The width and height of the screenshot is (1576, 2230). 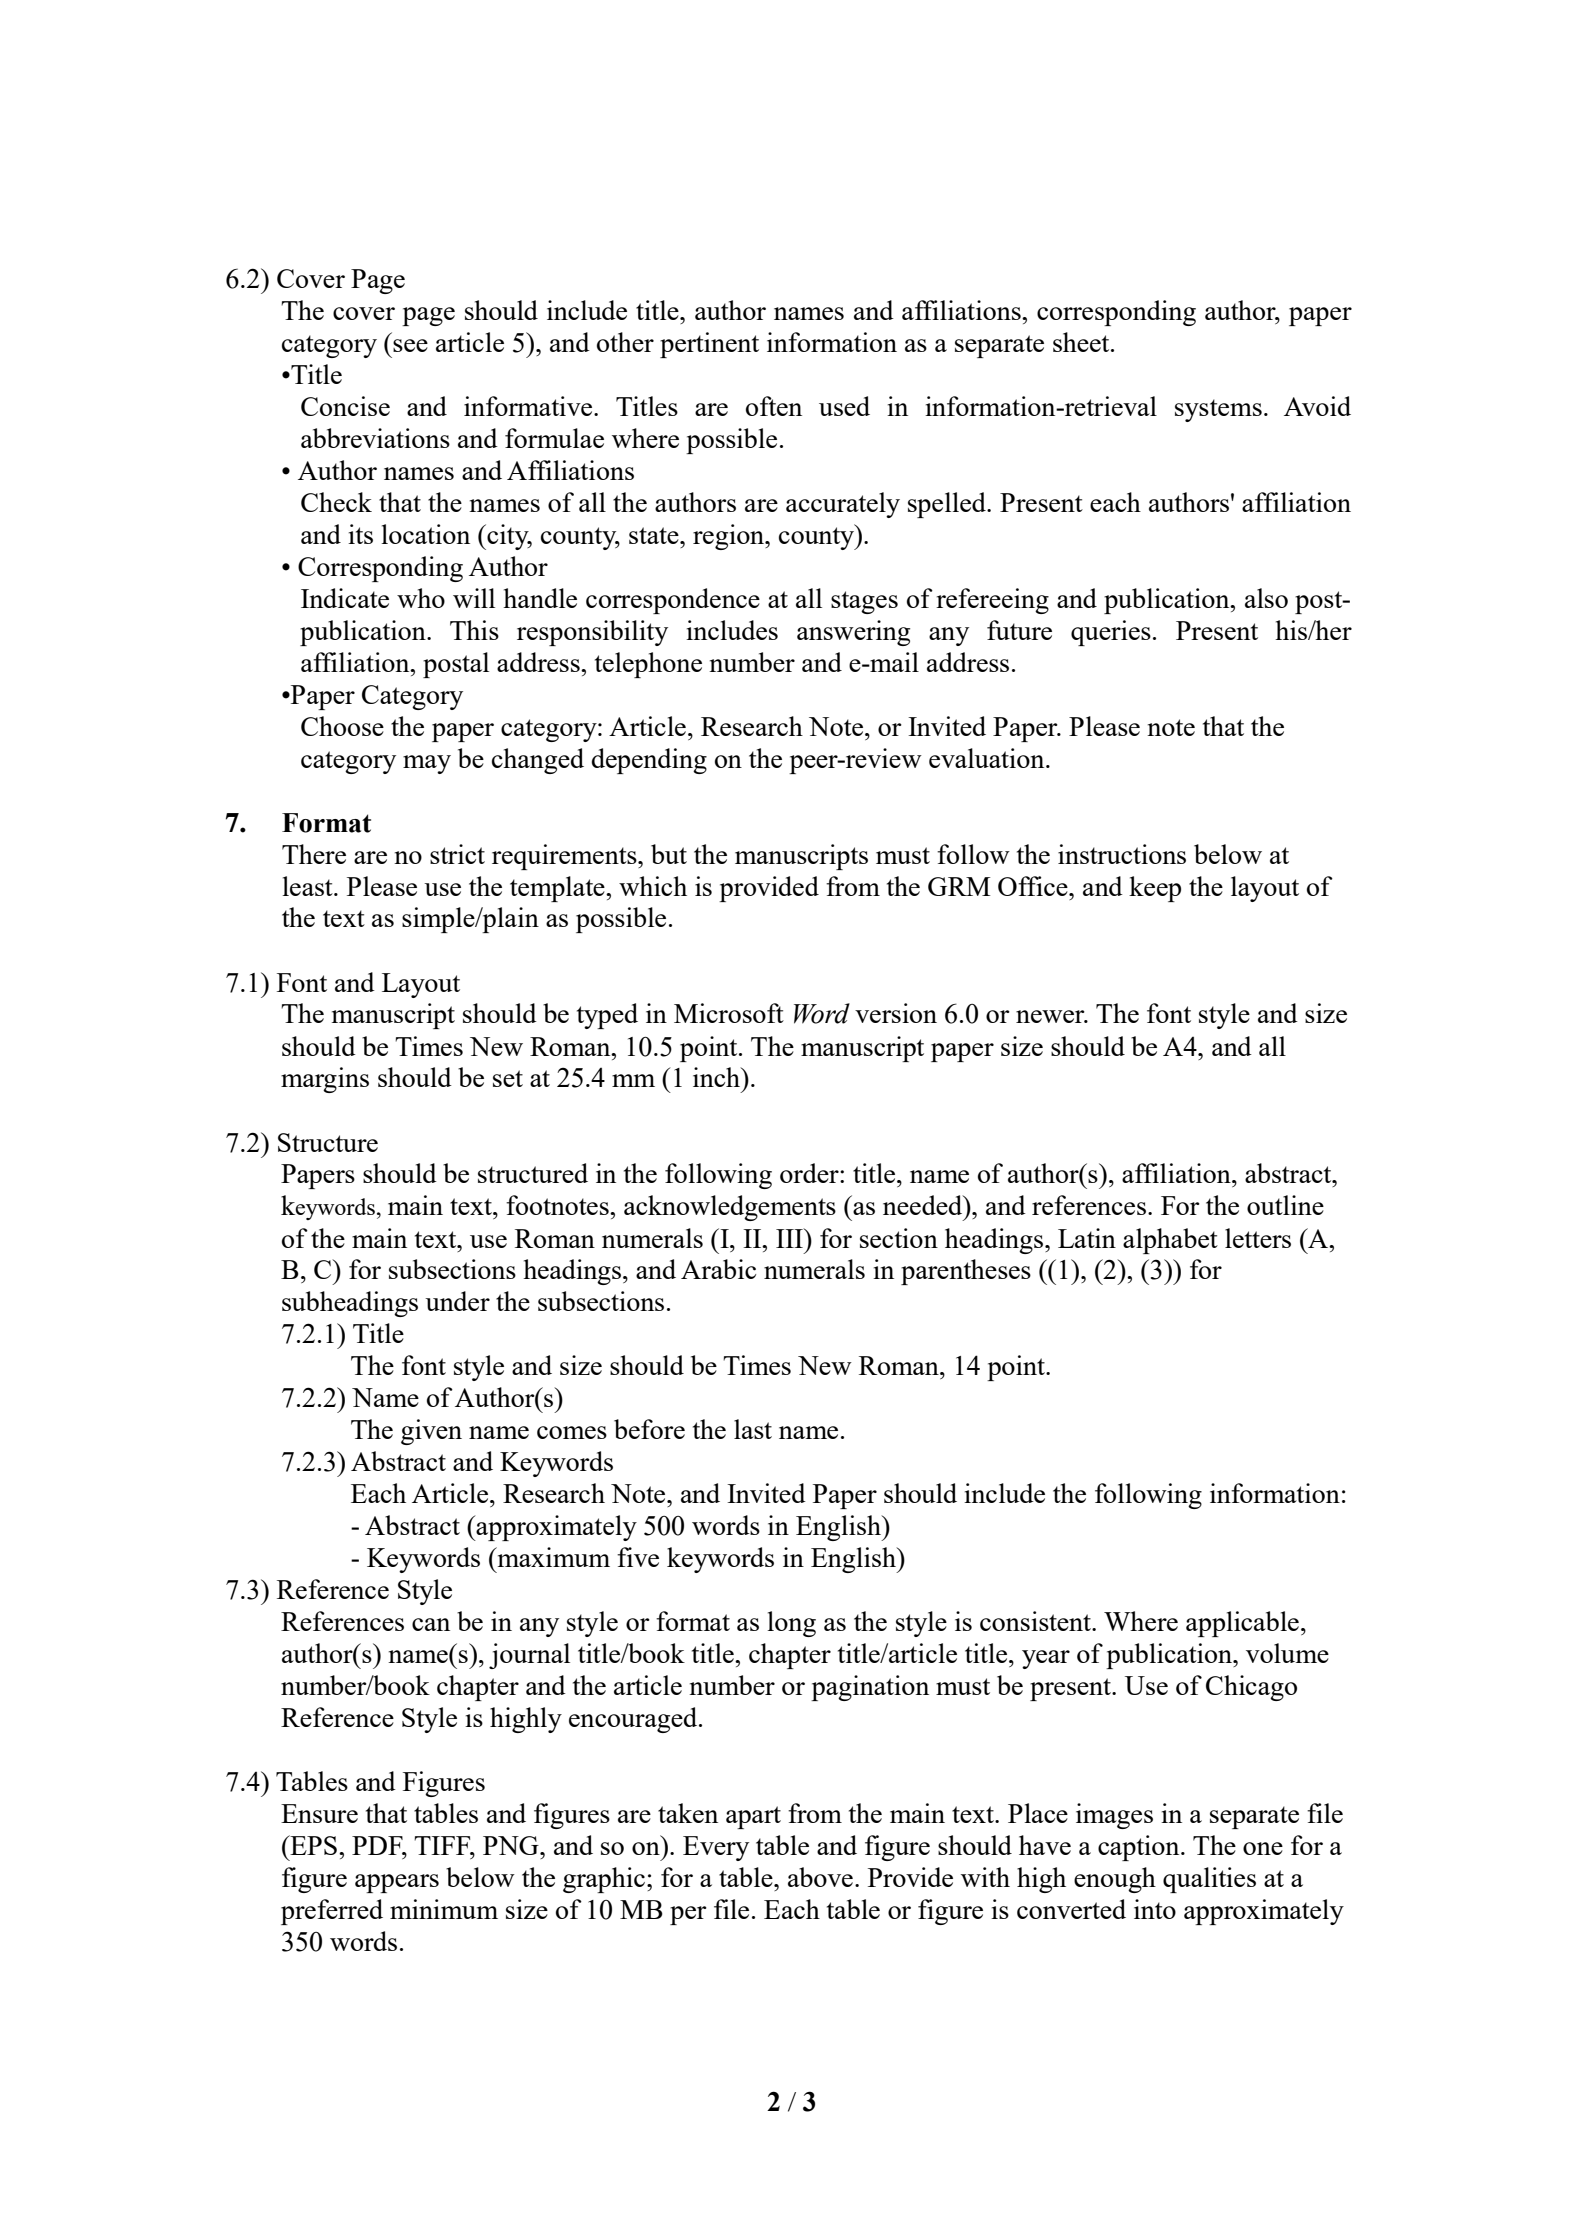 I want to click on may, so click(x=427, y=764).
